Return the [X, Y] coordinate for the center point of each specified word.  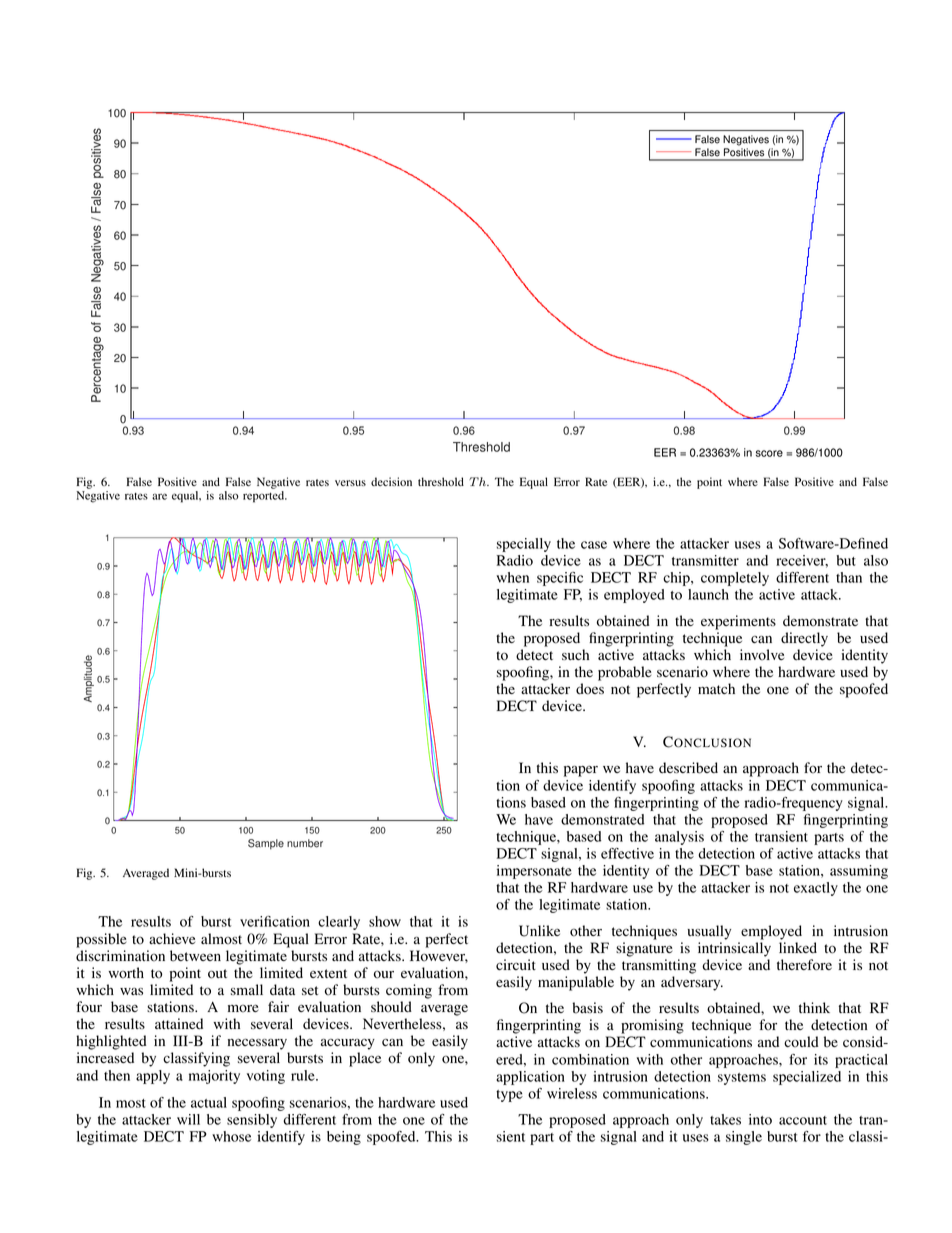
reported [265, 497]
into [760, 1119]
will [188, 1119]
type [509, 1096]
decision [391, 481]
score [769, 453]
